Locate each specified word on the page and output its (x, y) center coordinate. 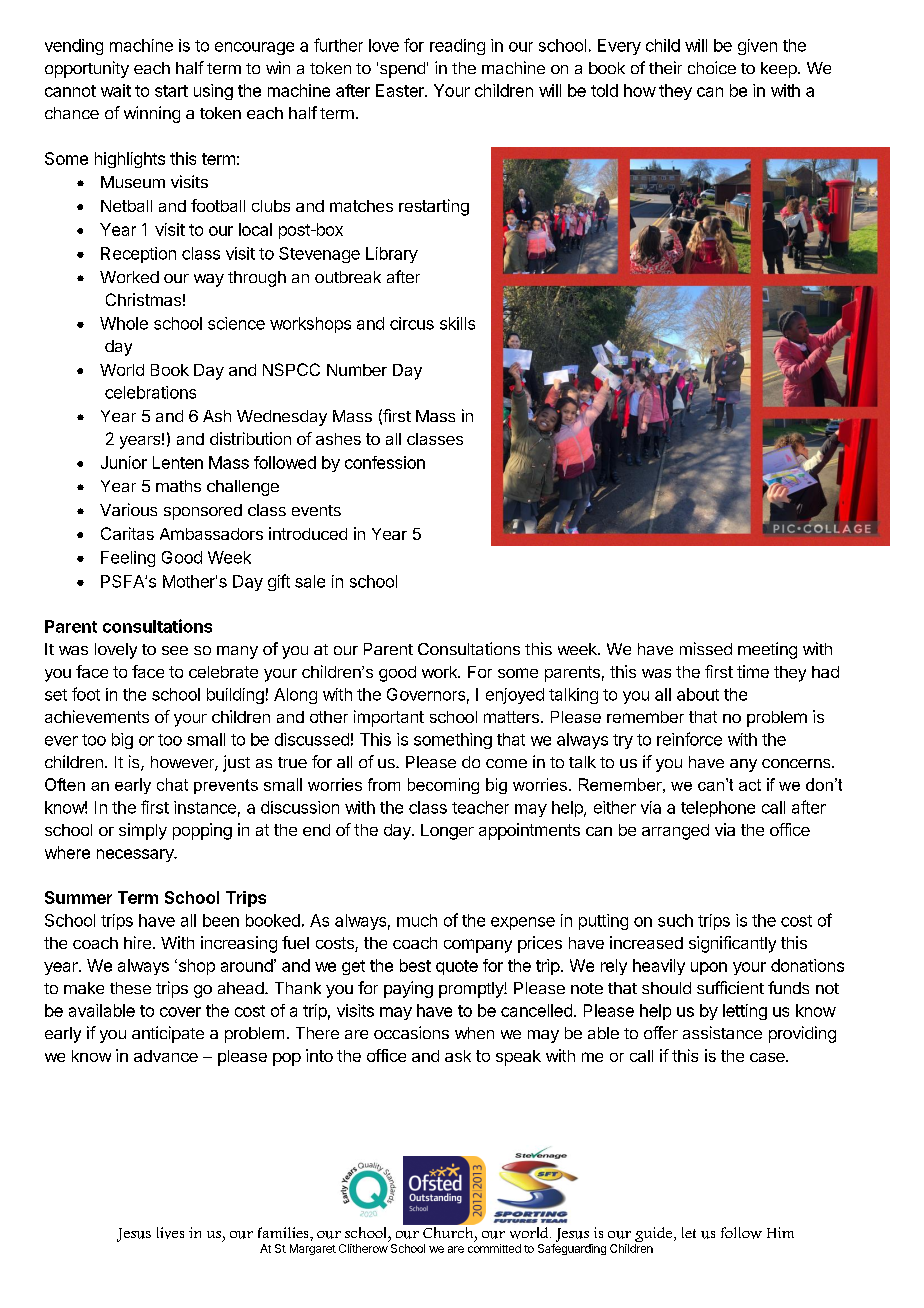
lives (170, 1233)
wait (116, 90)
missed (706, 648)
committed (494, 1248)
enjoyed (515, 696)
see (175, 650)
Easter (401, 90)
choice (712, 67)
